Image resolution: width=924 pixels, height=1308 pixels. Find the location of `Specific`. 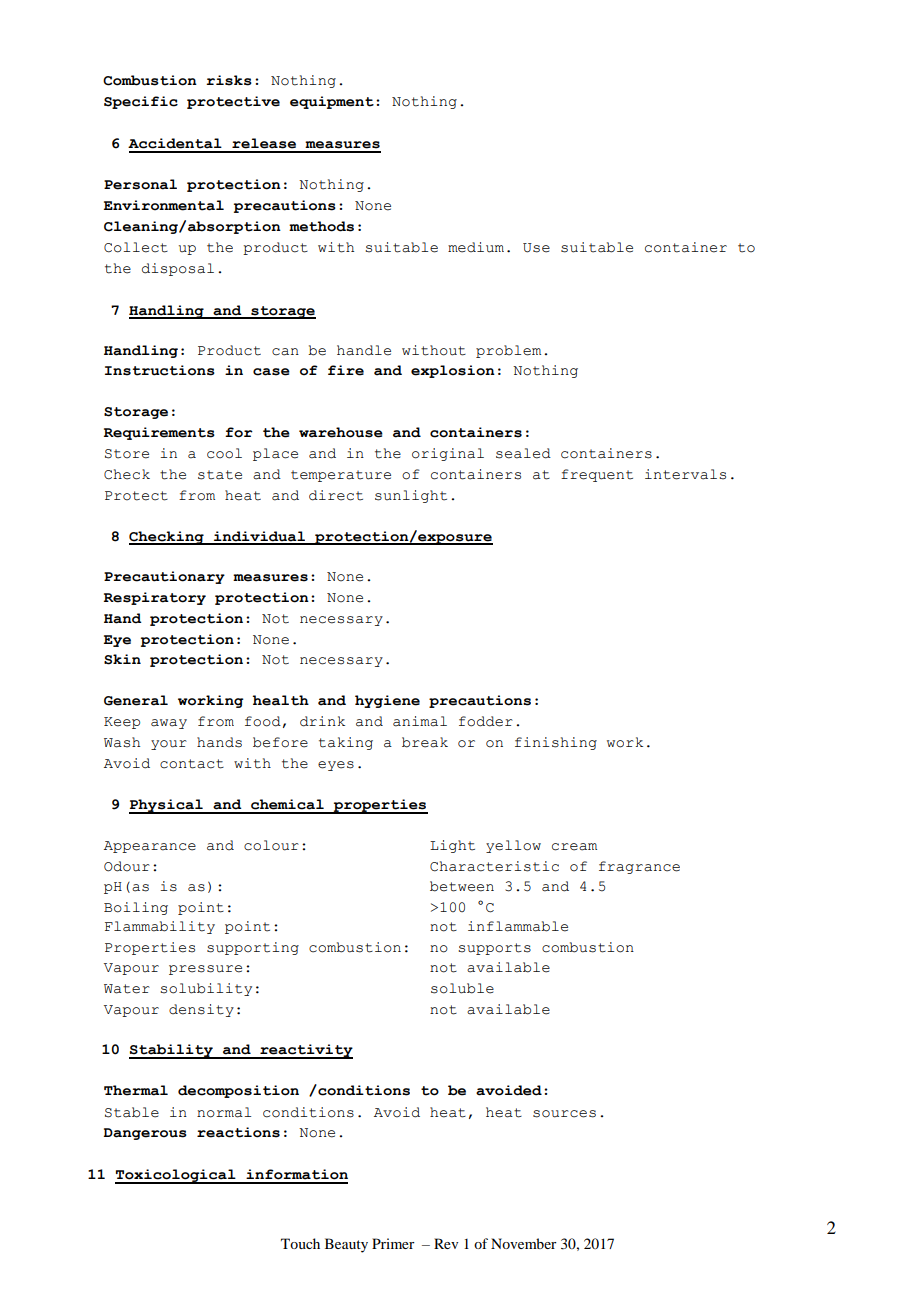

Specific is located at coordinates (141, 102).
